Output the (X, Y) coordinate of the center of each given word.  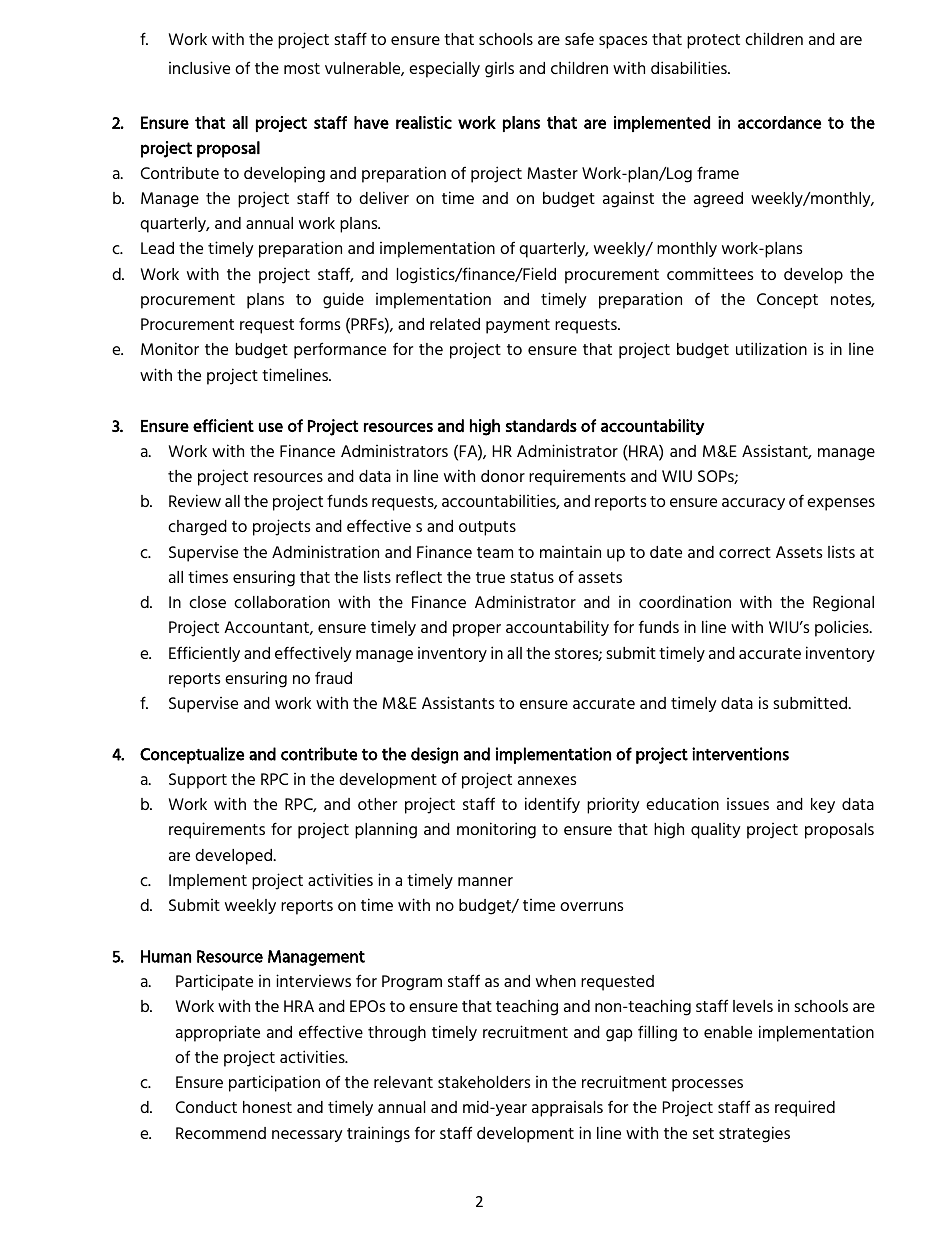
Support (198, 781)
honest (267, 1107)
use (271, 427)
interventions (740, 754)
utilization (771, 348)
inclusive (199, 67)
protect (713, 41)
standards (541, 425)
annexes (547, 780)
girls (499, 70)
